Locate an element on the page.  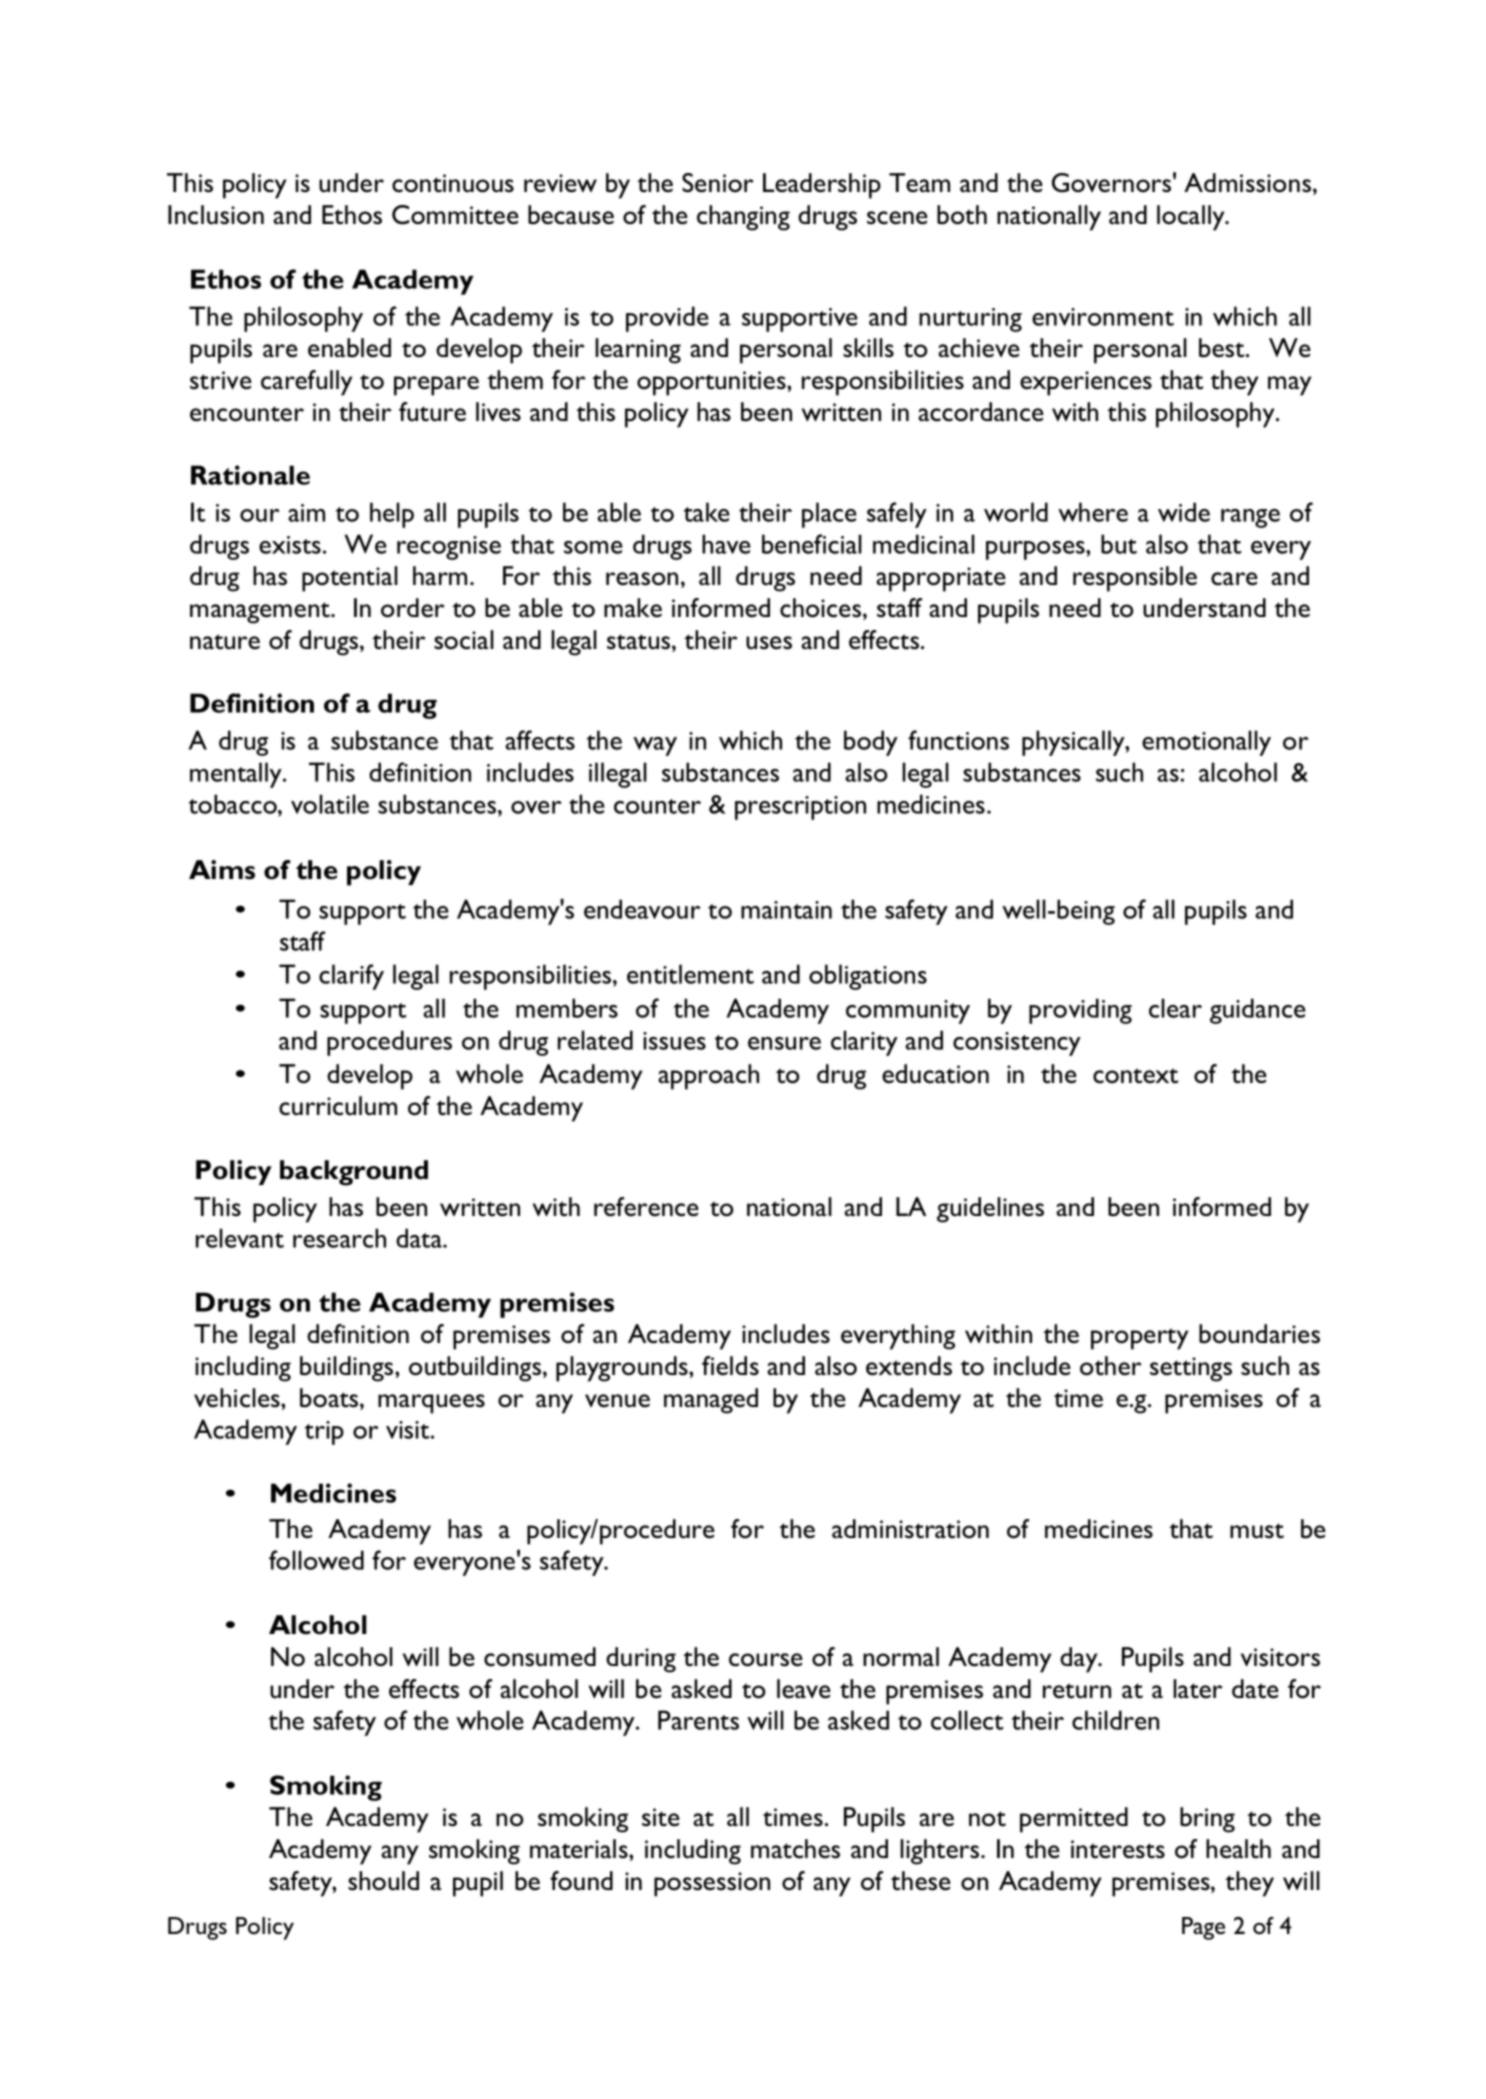
responsible is located at coordinates (1135, 579).
